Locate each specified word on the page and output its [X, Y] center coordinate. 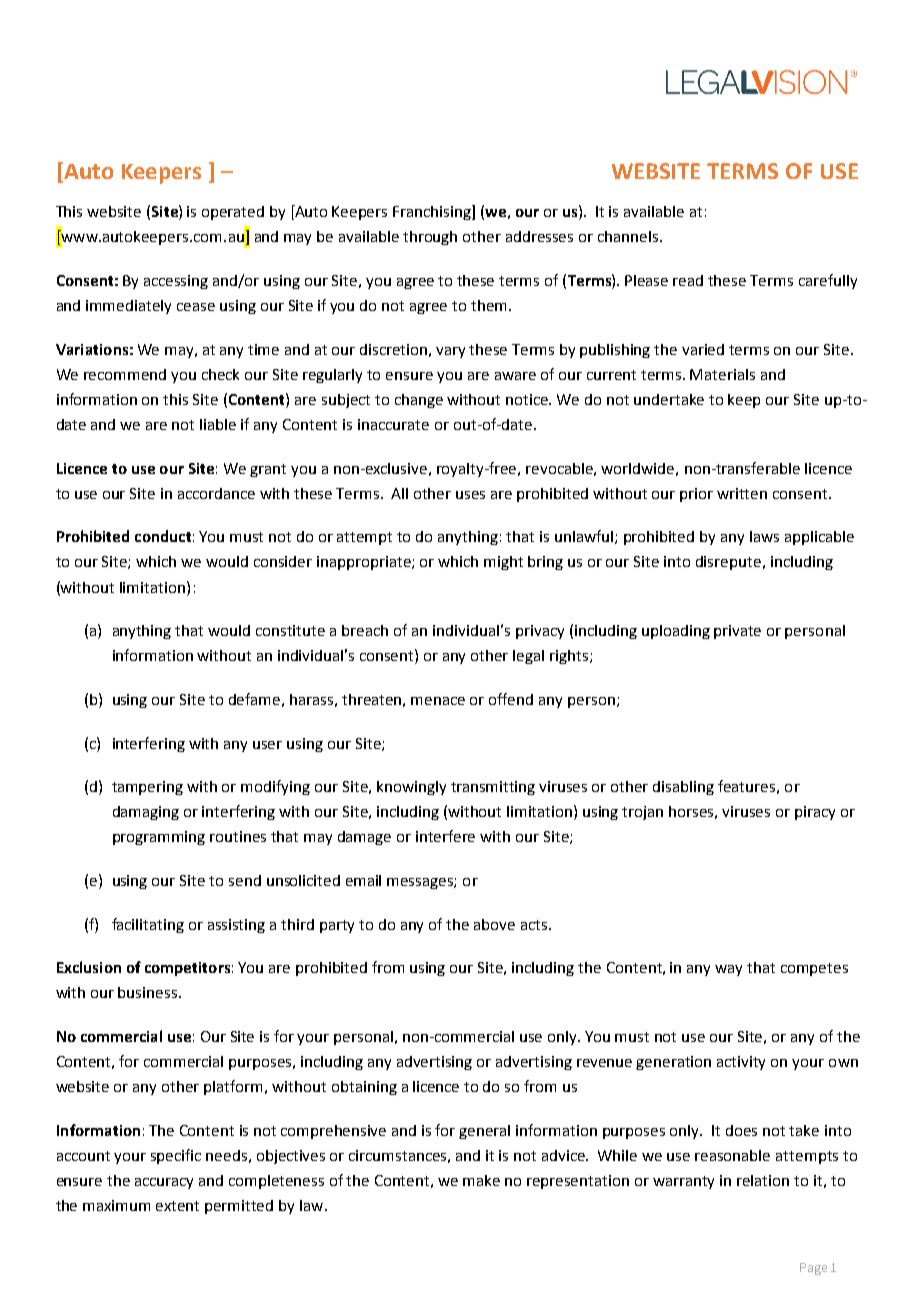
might [503, 563]
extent [177, 1206]
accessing [176, 282]
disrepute [728, 563]
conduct [163, 536]
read [688, 280]
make [481, 1180]
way [728, 970]
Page [813, 1269]
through [430, 238]
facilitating [148, 925]
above [494, 924]
